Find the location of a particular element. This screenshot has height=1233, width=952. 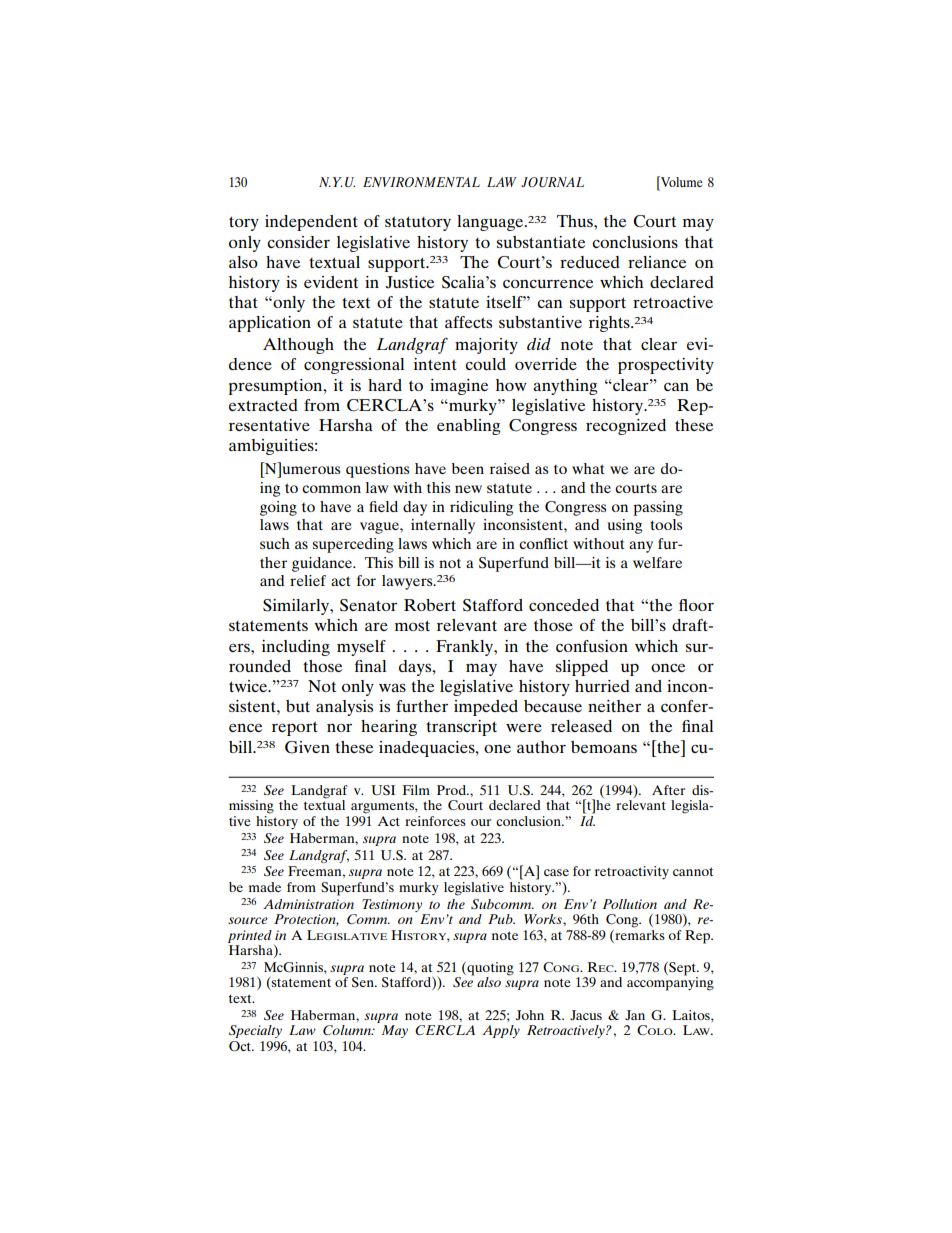

Given is located at coordinates (307, 747).
